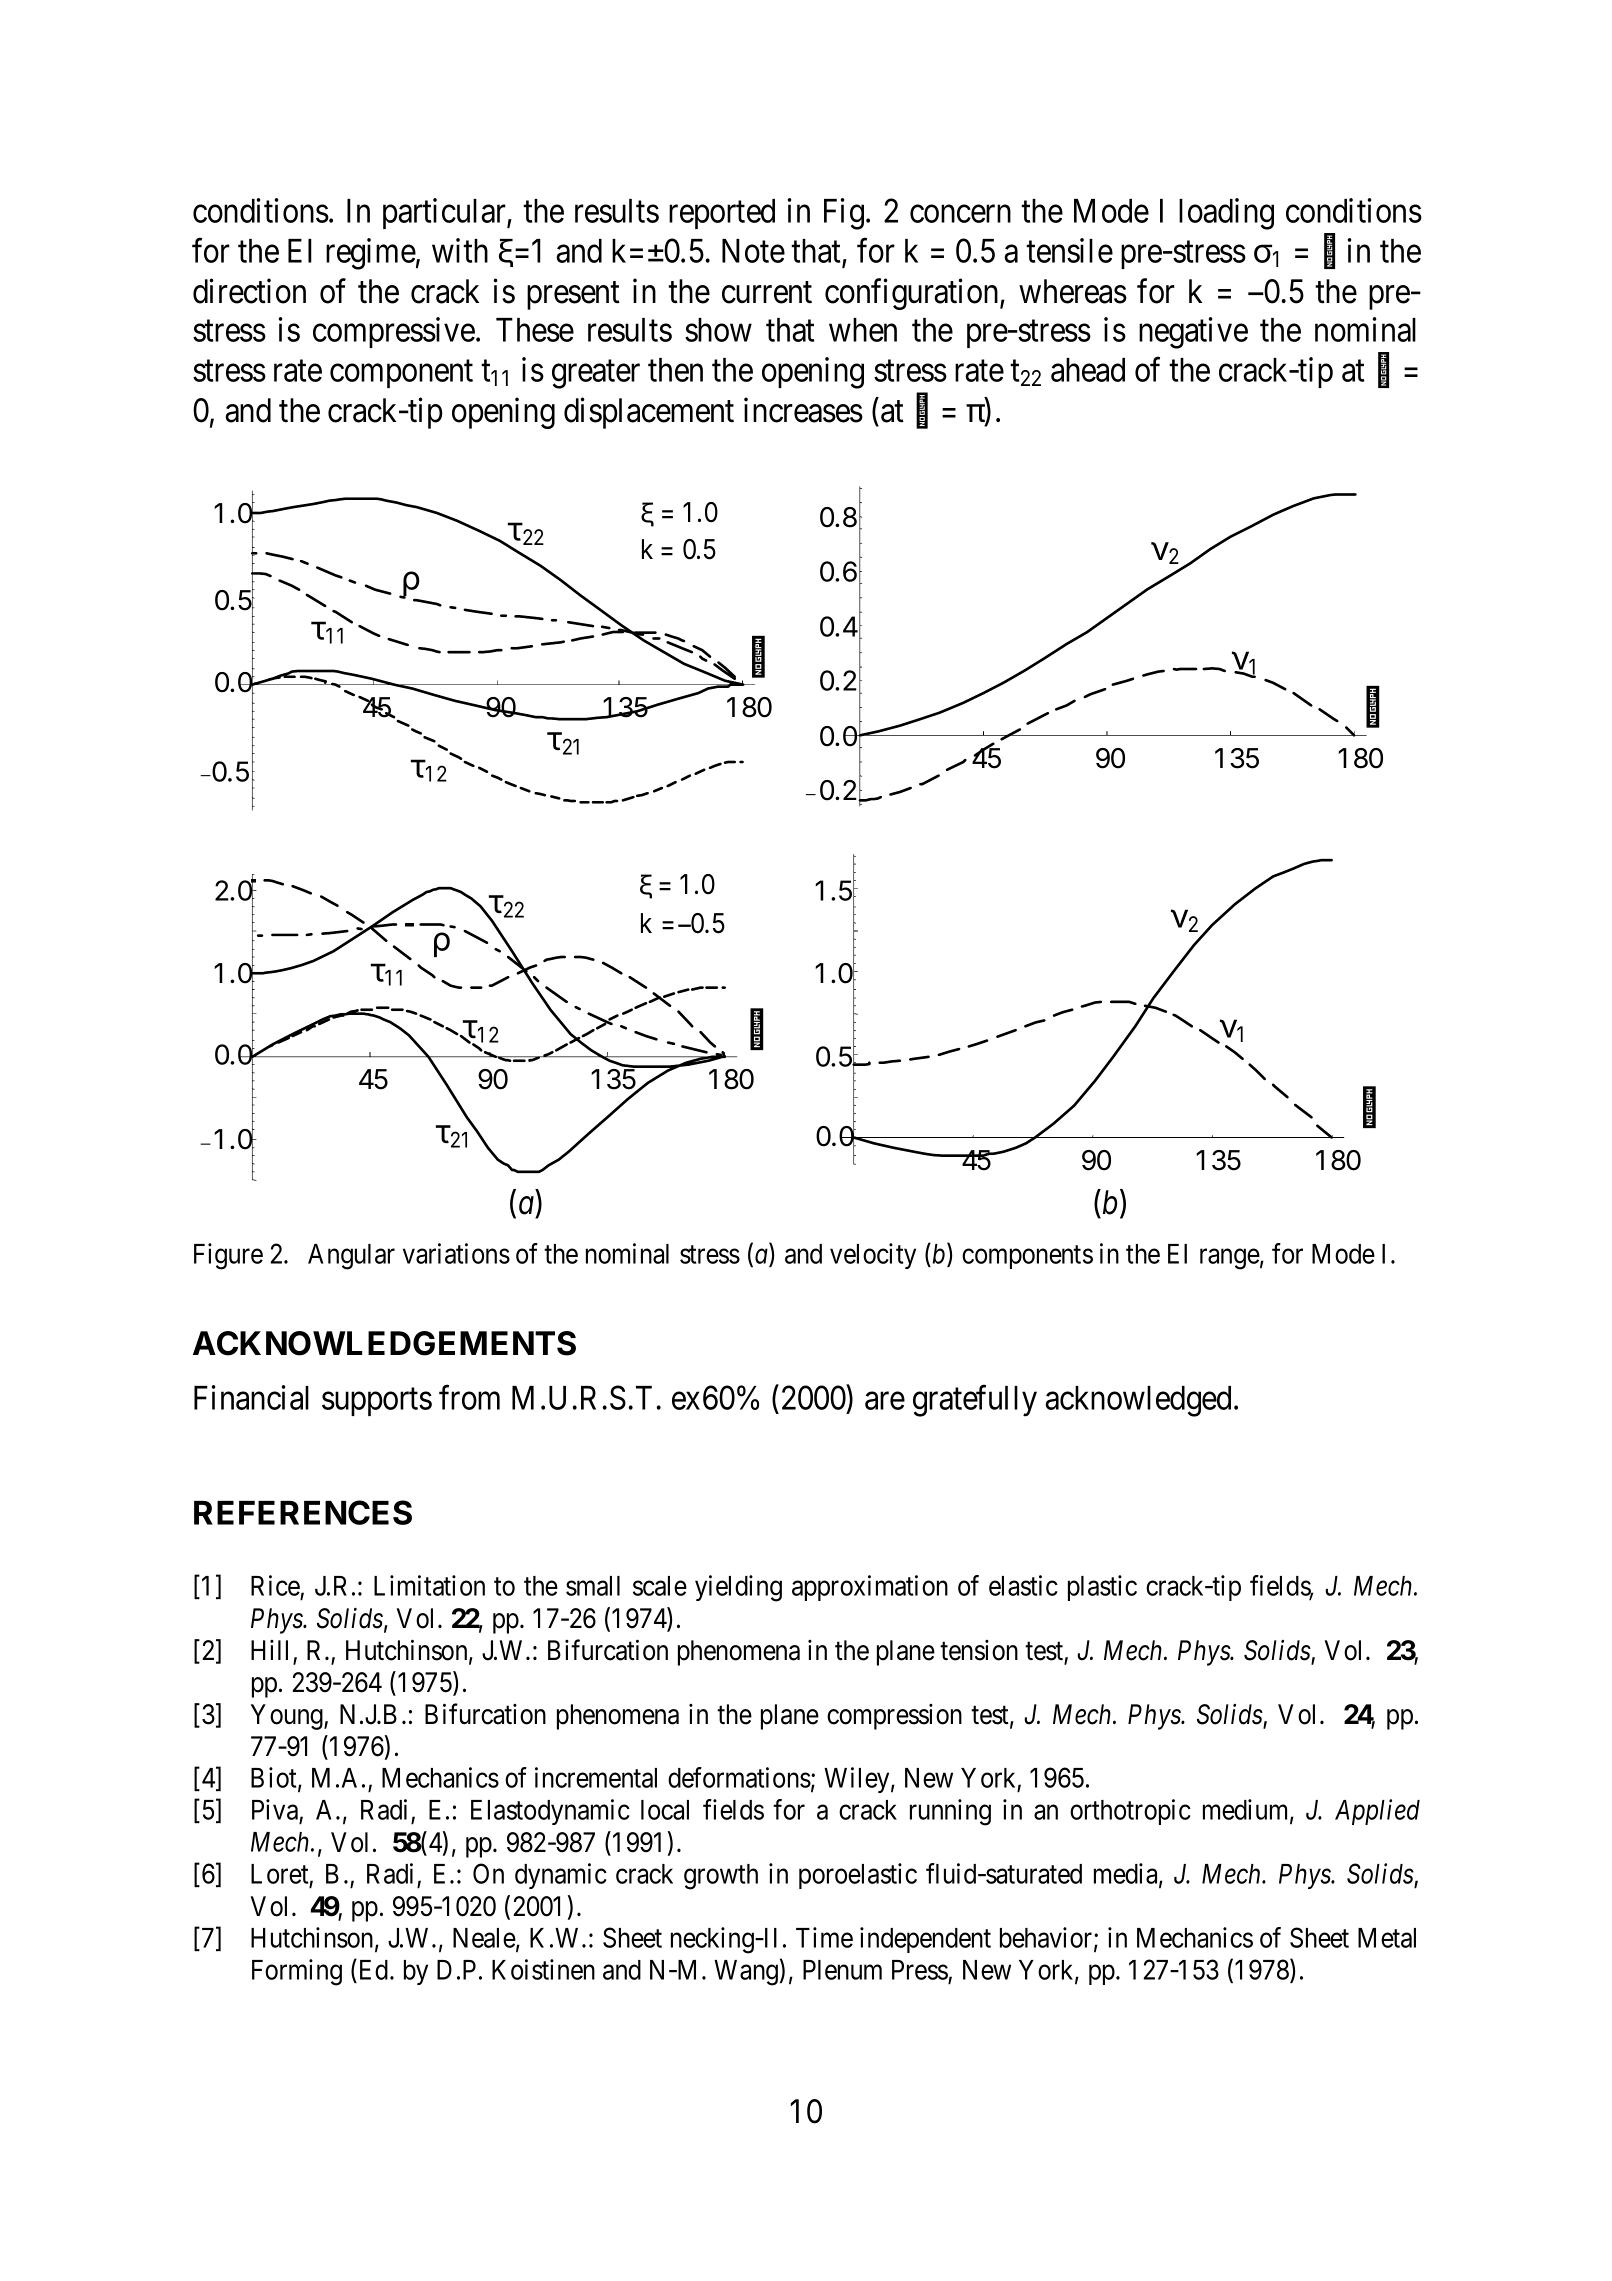 This screenshot has width=1612, height=2281. Describe the element at coordinates (297, 1972) in the screenshot. I see `Forming` at that location.
